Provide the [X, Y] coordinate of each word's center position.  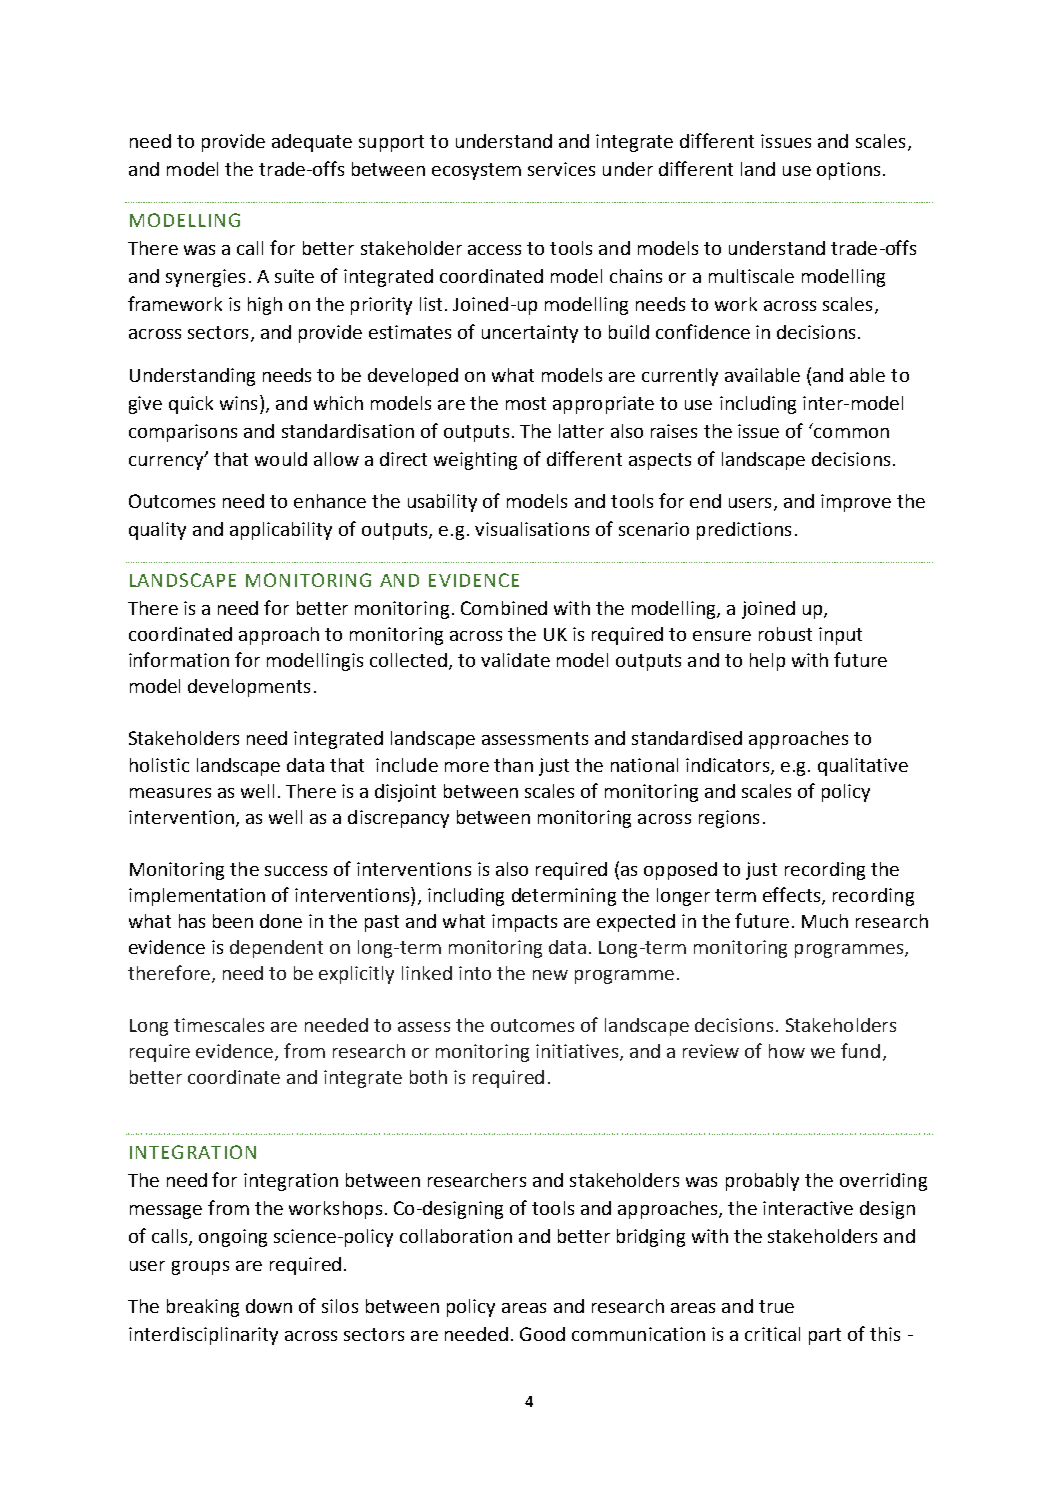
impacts [524, 923]
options [848, 171]
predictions [744, 531]
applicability [281, 531]
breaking [203, 1308]
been [233, 921]
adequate [312, 143]
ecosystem [476, 171]
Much [825, 921]
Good [542, 1334]
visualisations [532, 529]
